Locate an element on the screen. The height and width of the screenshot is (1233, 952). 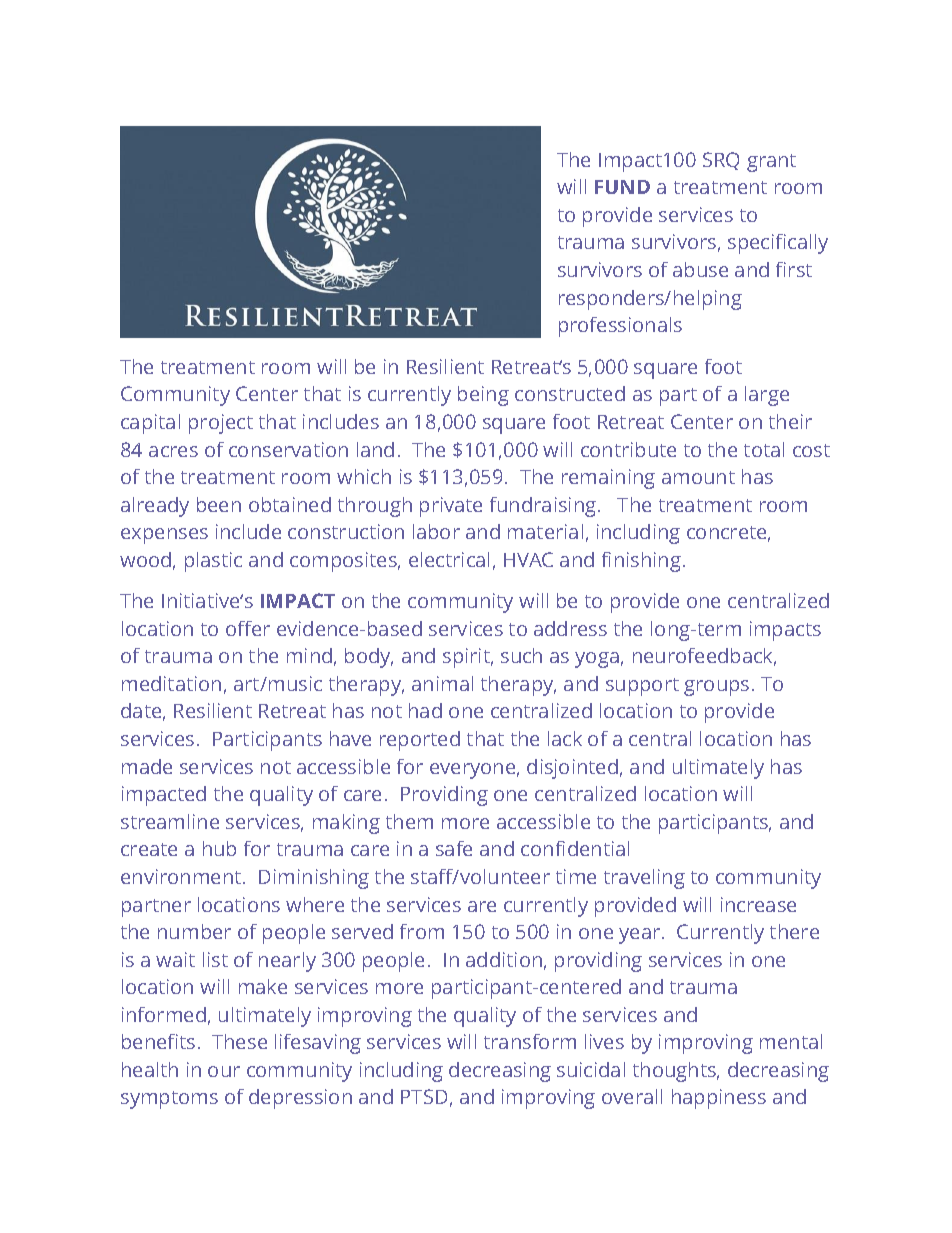
professionals is located at coordinates (620, 327).
